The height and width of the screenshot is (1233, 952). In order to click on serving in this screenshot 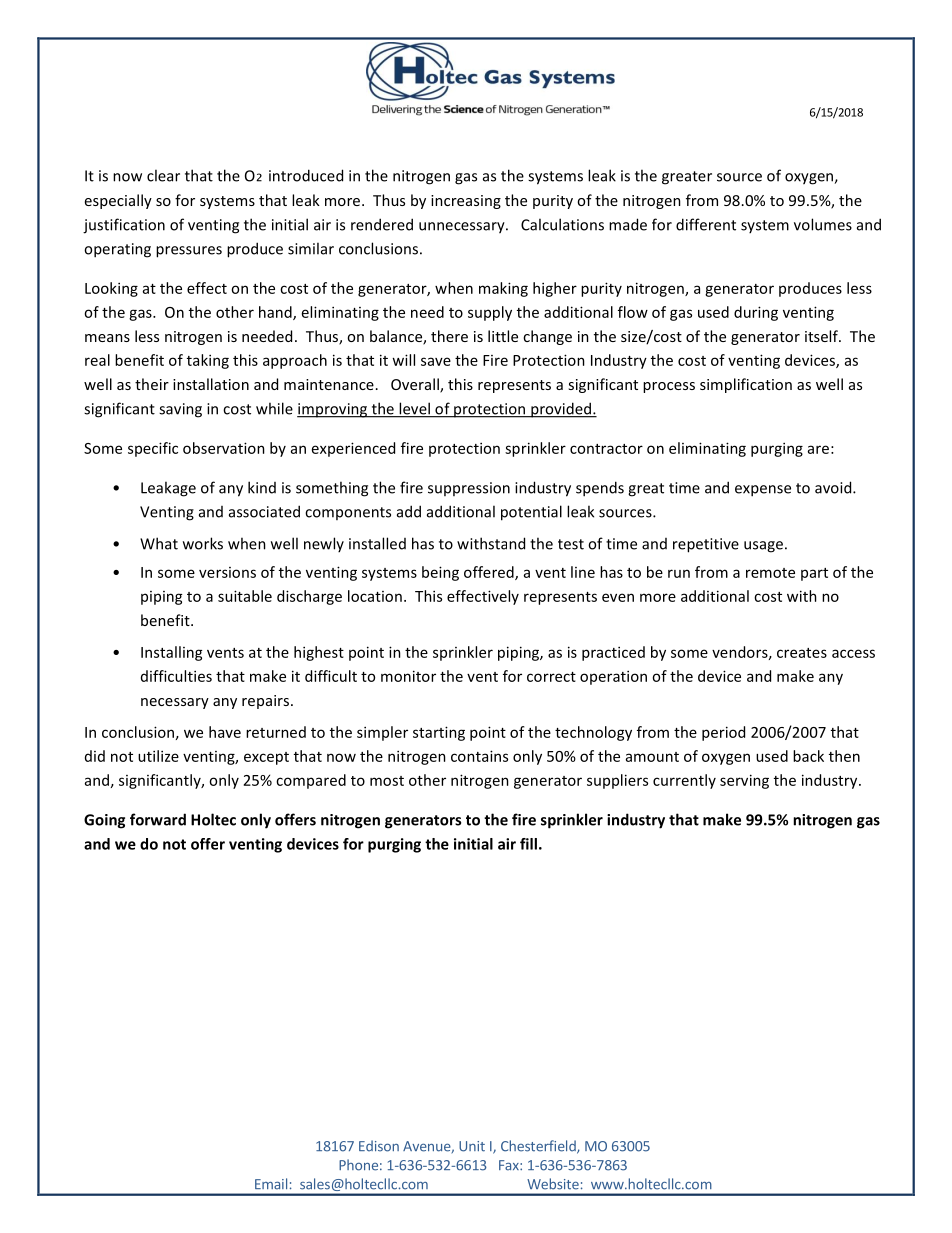, I will do `click(744, 781)`.
